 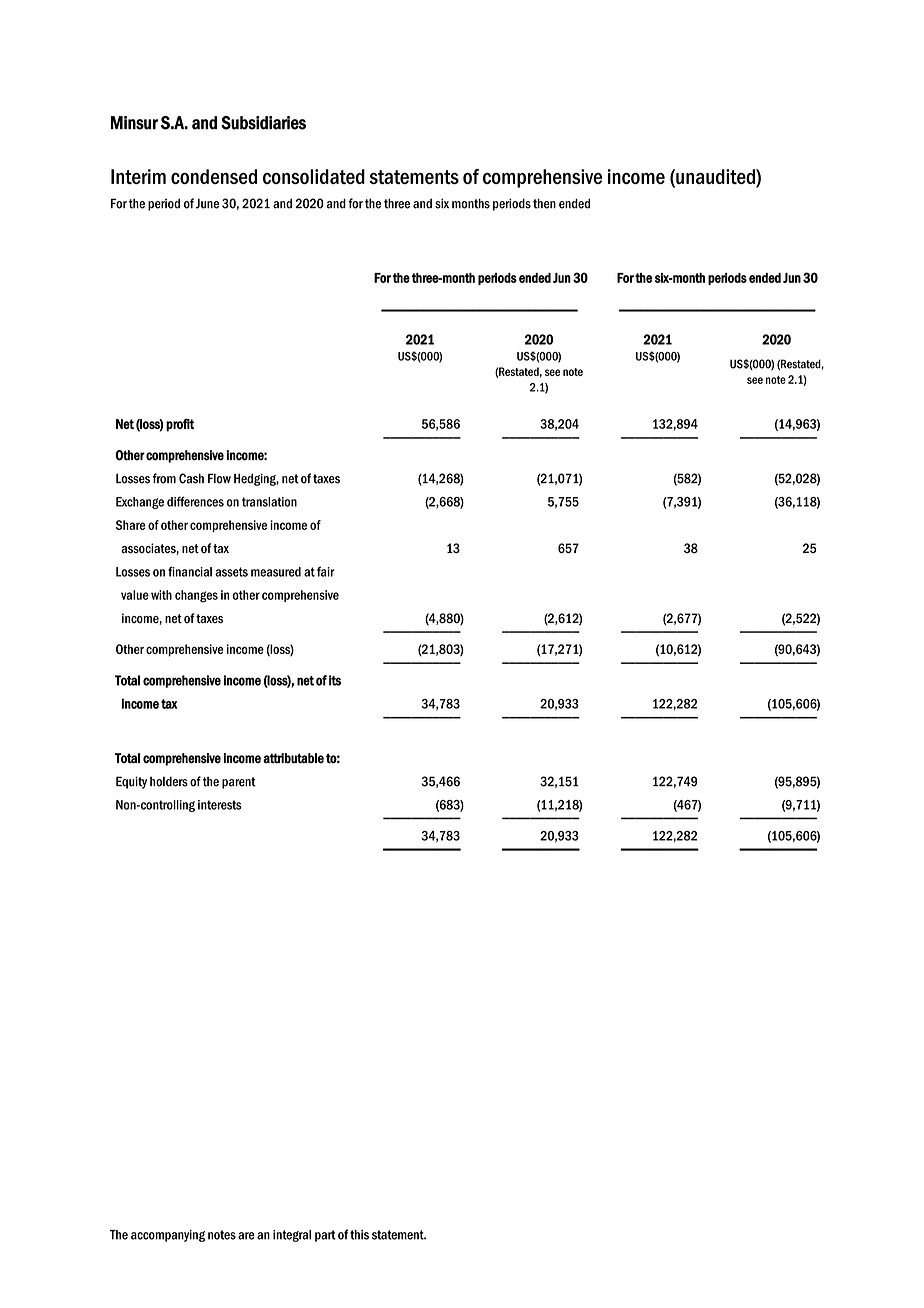 I want to click on fair, so click(x=325, y=571).
